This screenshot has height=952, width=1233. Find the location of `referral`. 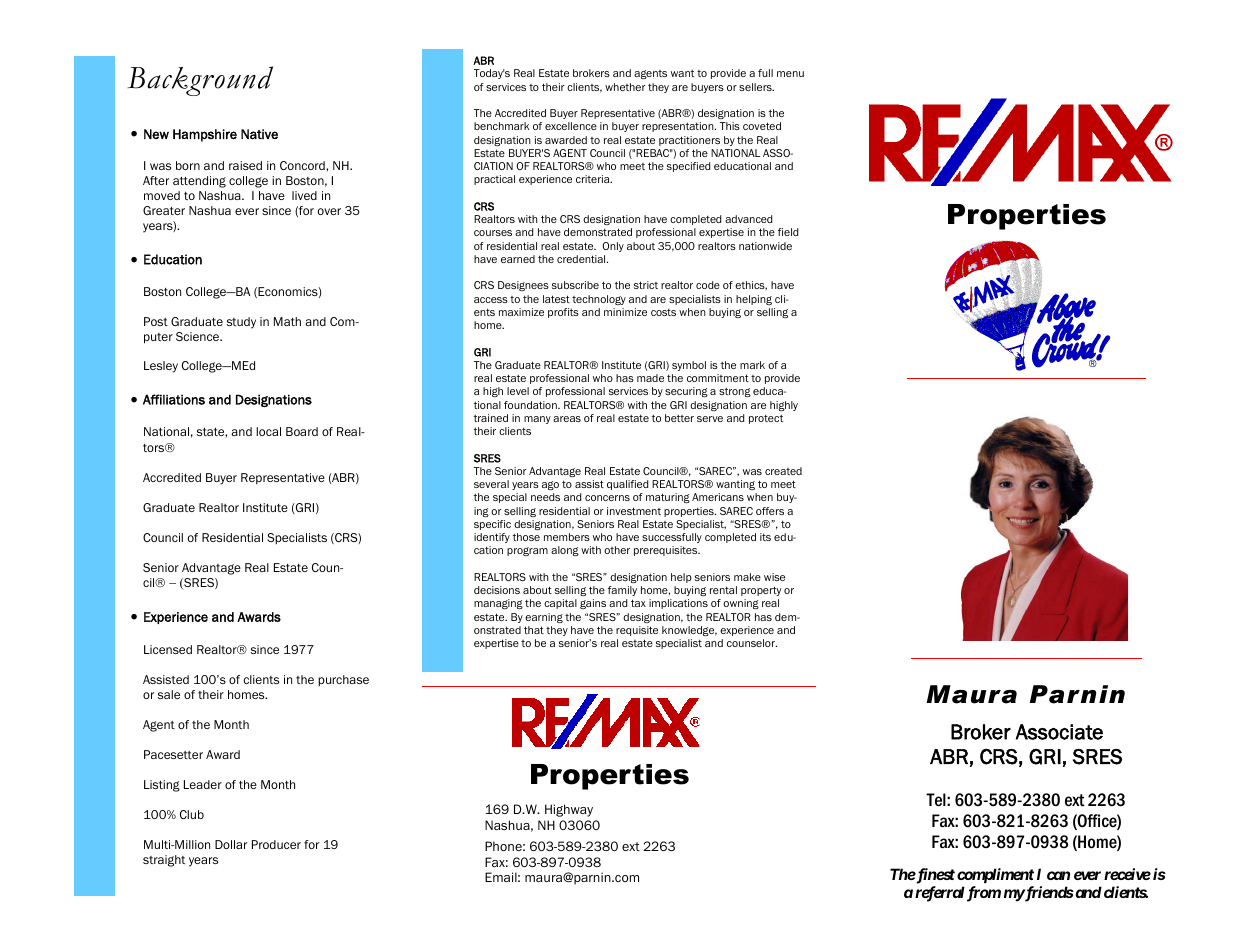

referral is located at coordinates (940, 894).
